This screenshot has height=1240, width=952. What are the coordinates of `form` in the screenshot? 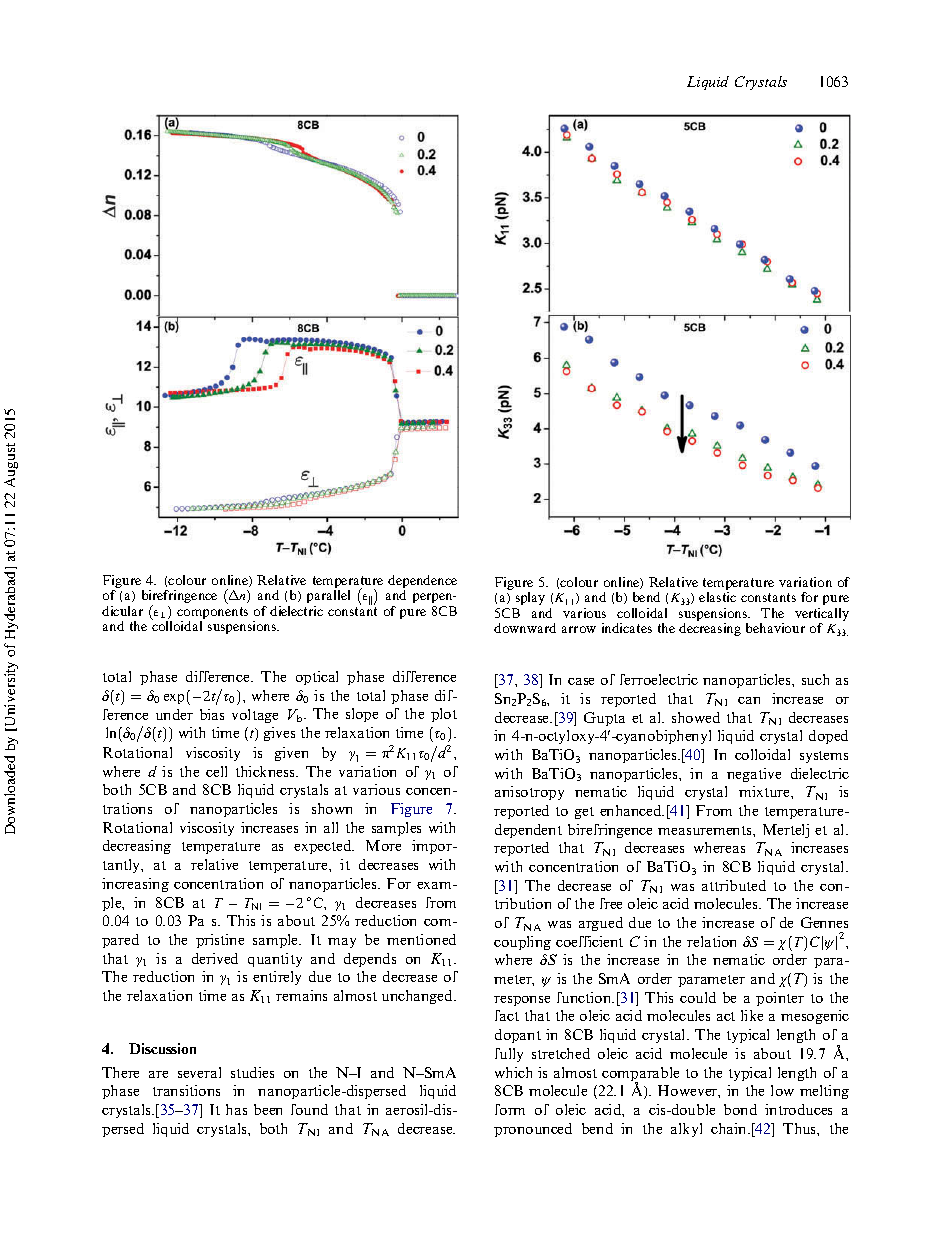 It's located at (510, 1109).
